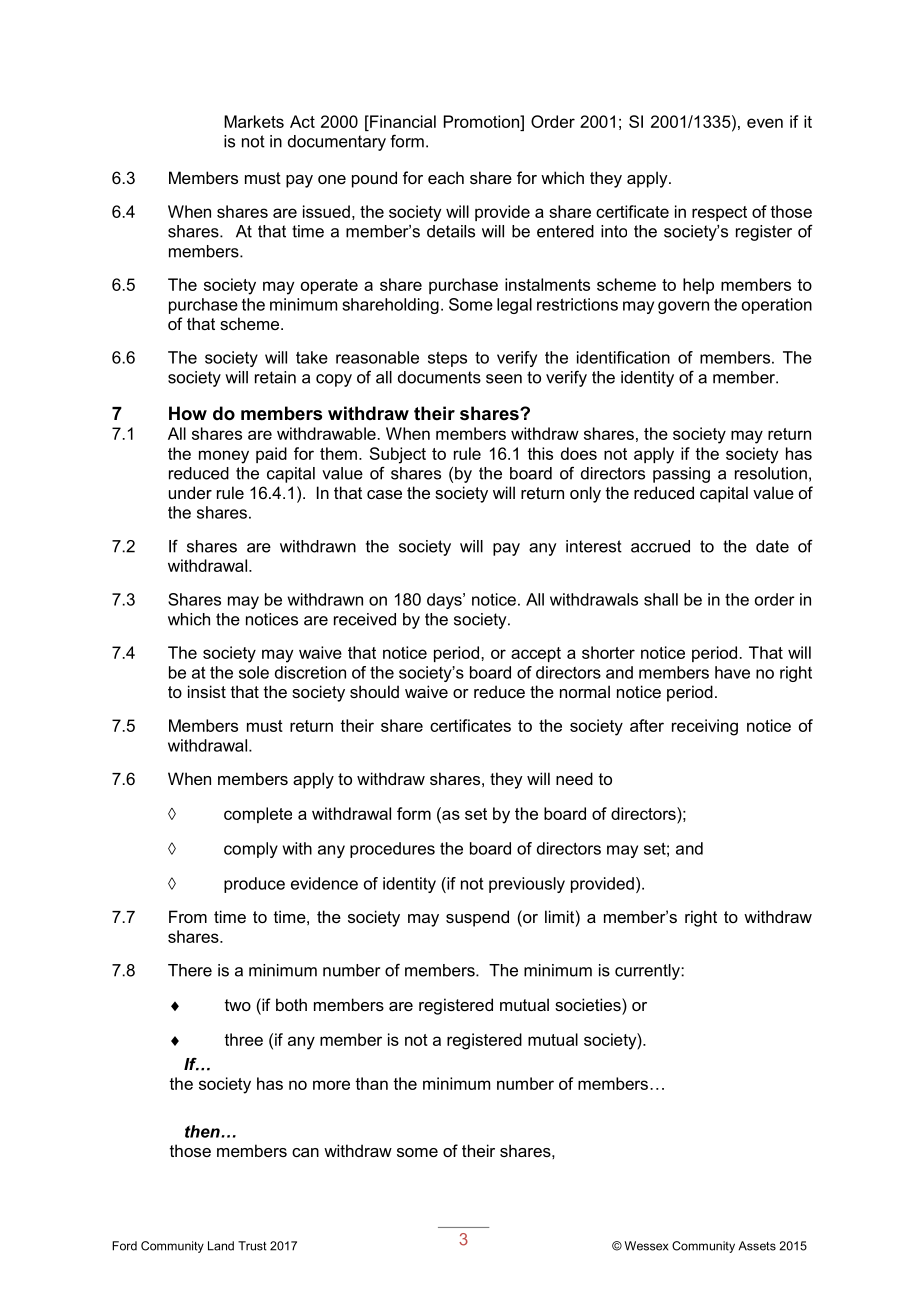  I want to click on each, so click(446, 177).
